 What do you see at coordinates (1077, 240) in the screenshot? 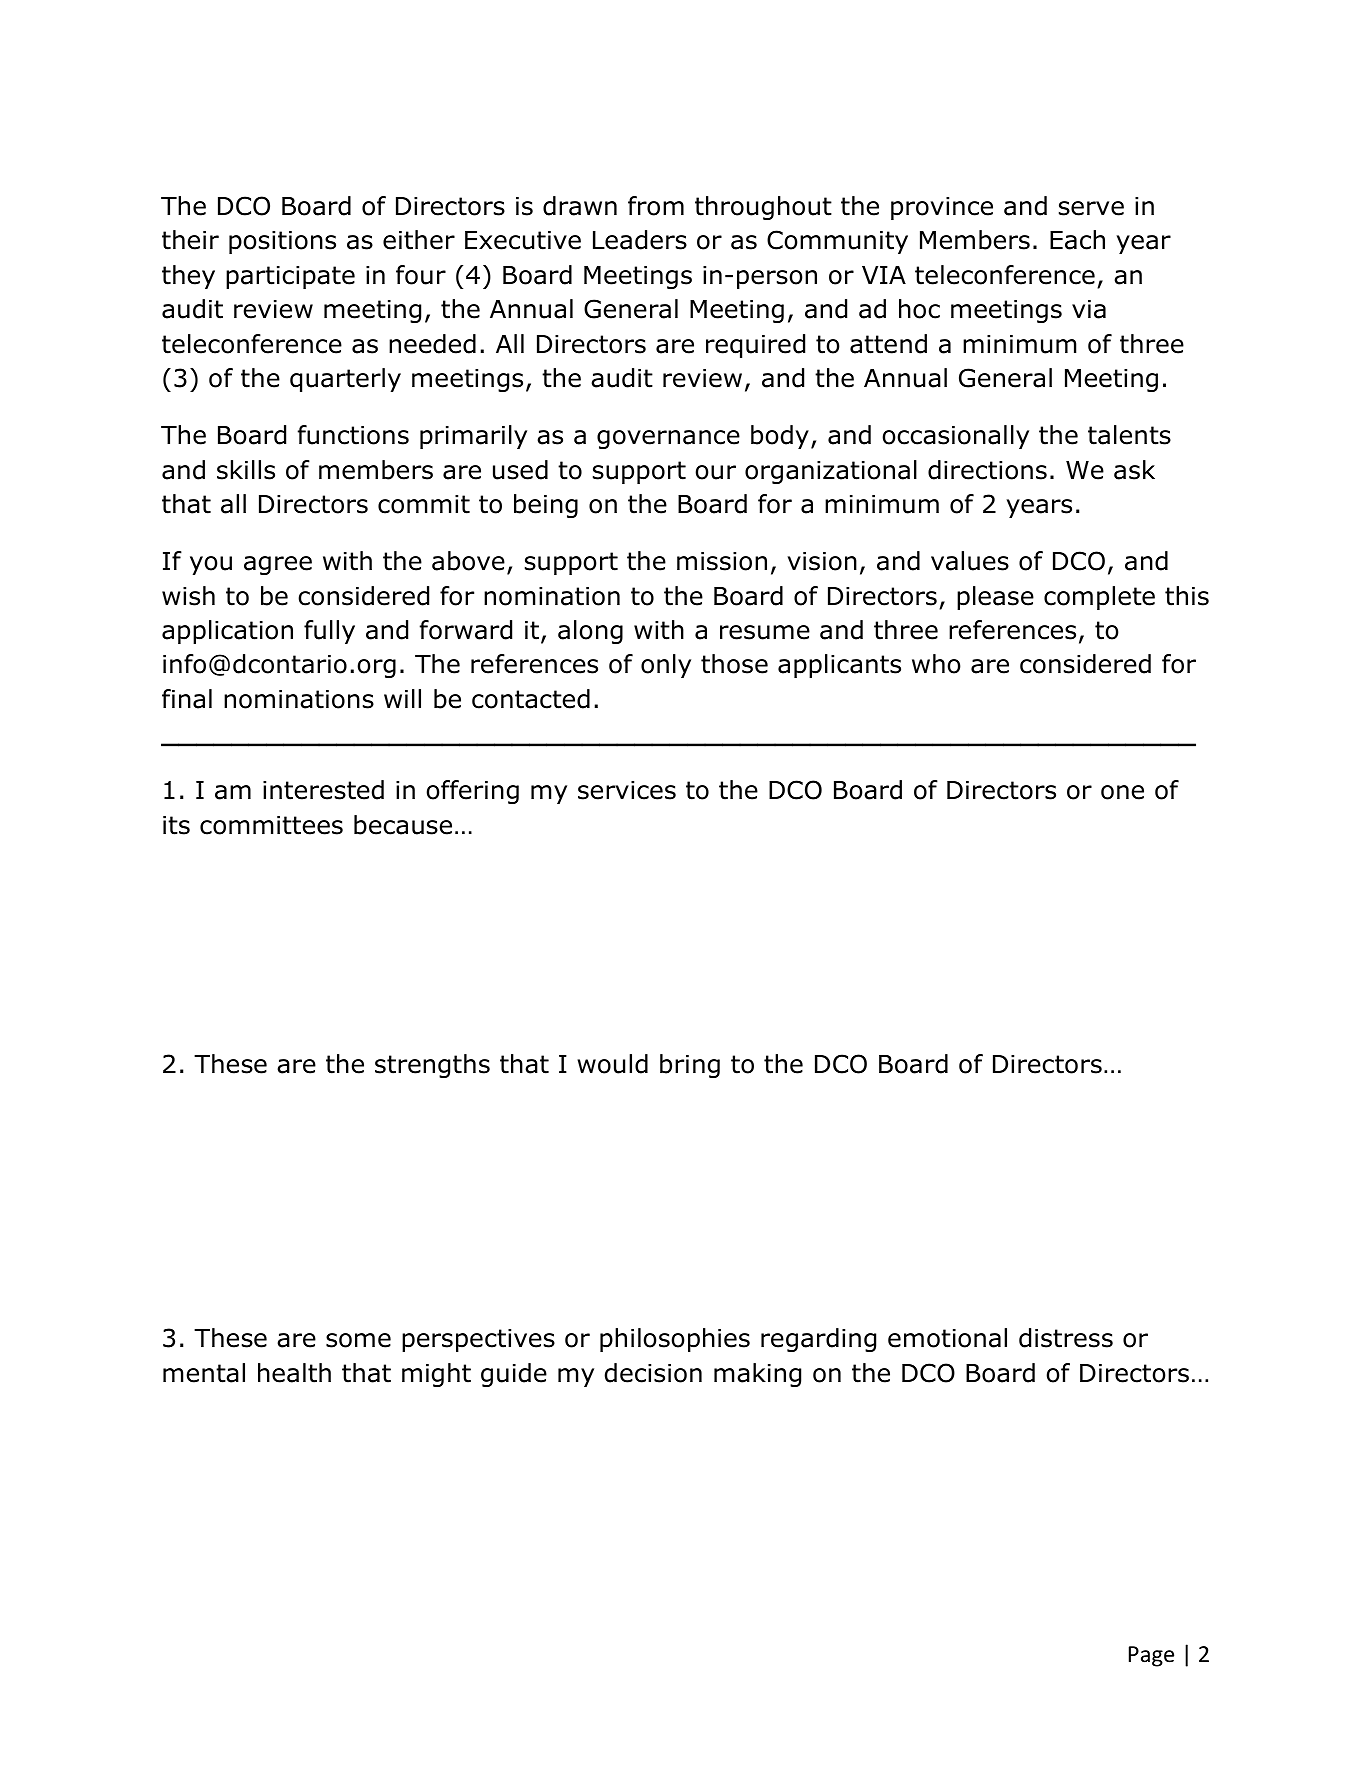
I see `Each` at bounding box center [1077, 240].
